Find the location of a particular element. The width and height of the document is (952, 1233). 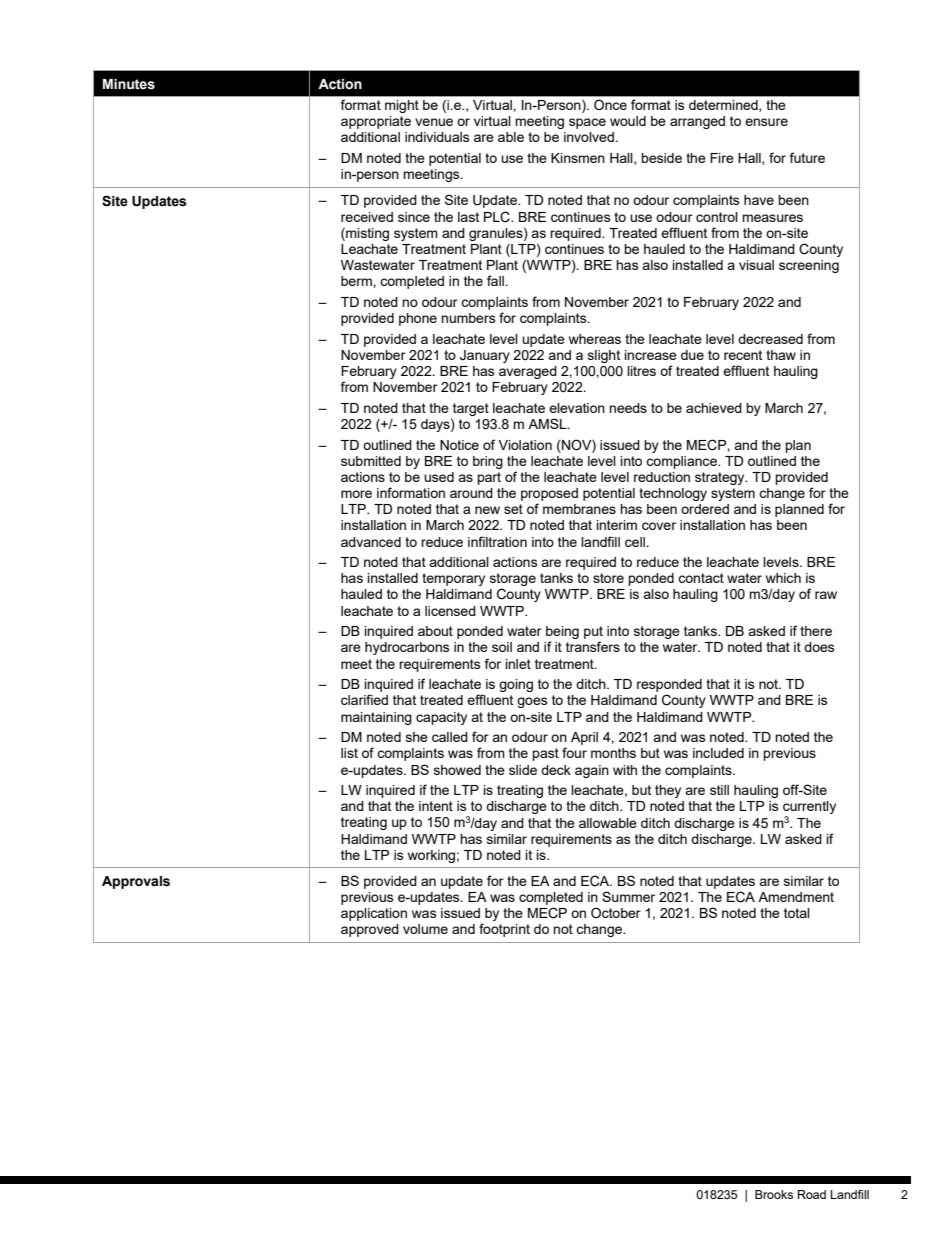

clarified is located at coordinates (364, 699).
